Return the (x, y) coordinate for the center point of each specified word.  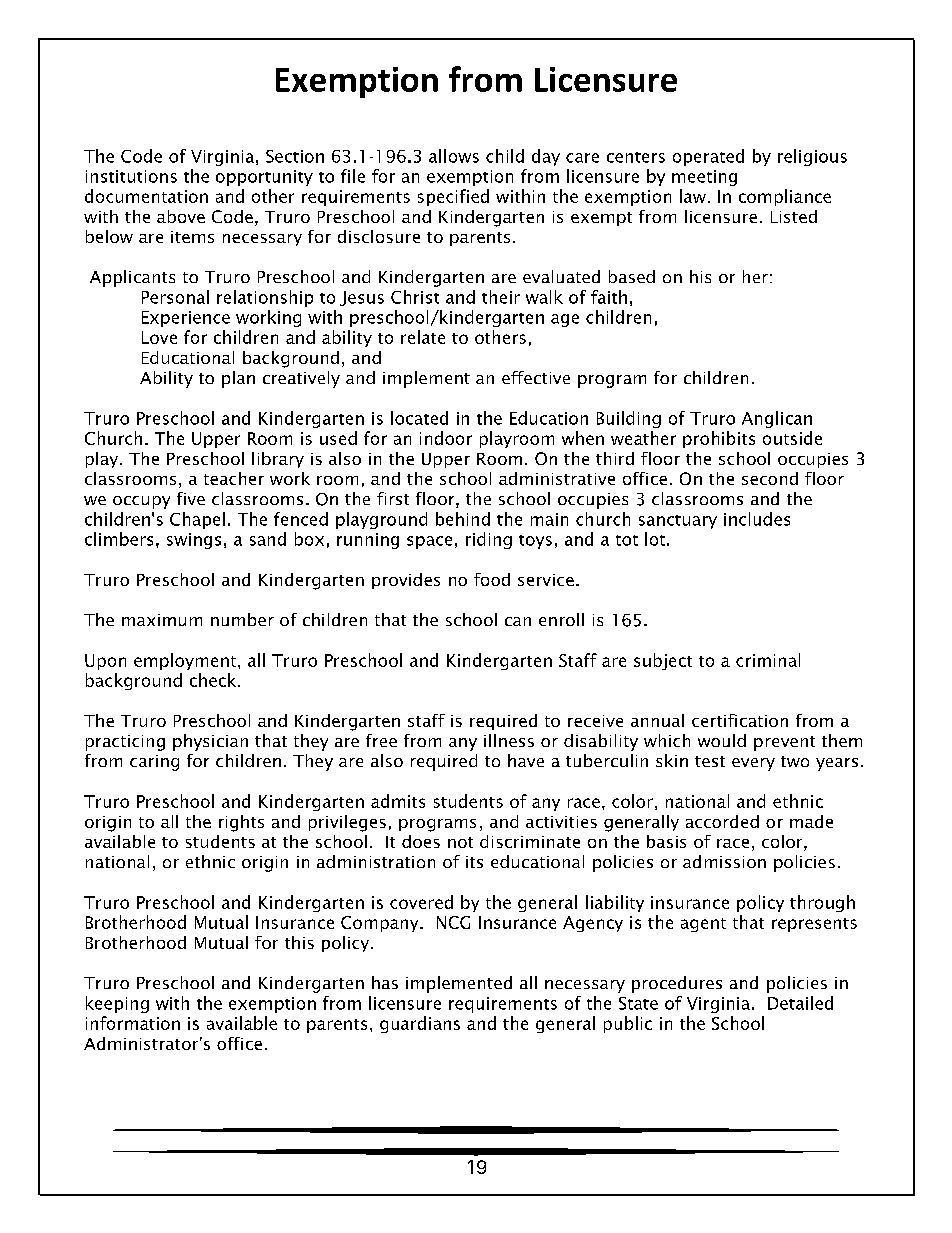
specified (453, 197)
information (133, 1023)
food (492, 579)
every (753, 764)
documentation (146, 196)
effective (536, 377)
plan (238, 379)
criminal (768, 660)
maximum (162, 620)
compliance (785, 197)
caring (154, 763)
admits (398, 801)
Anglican (777, 419)
